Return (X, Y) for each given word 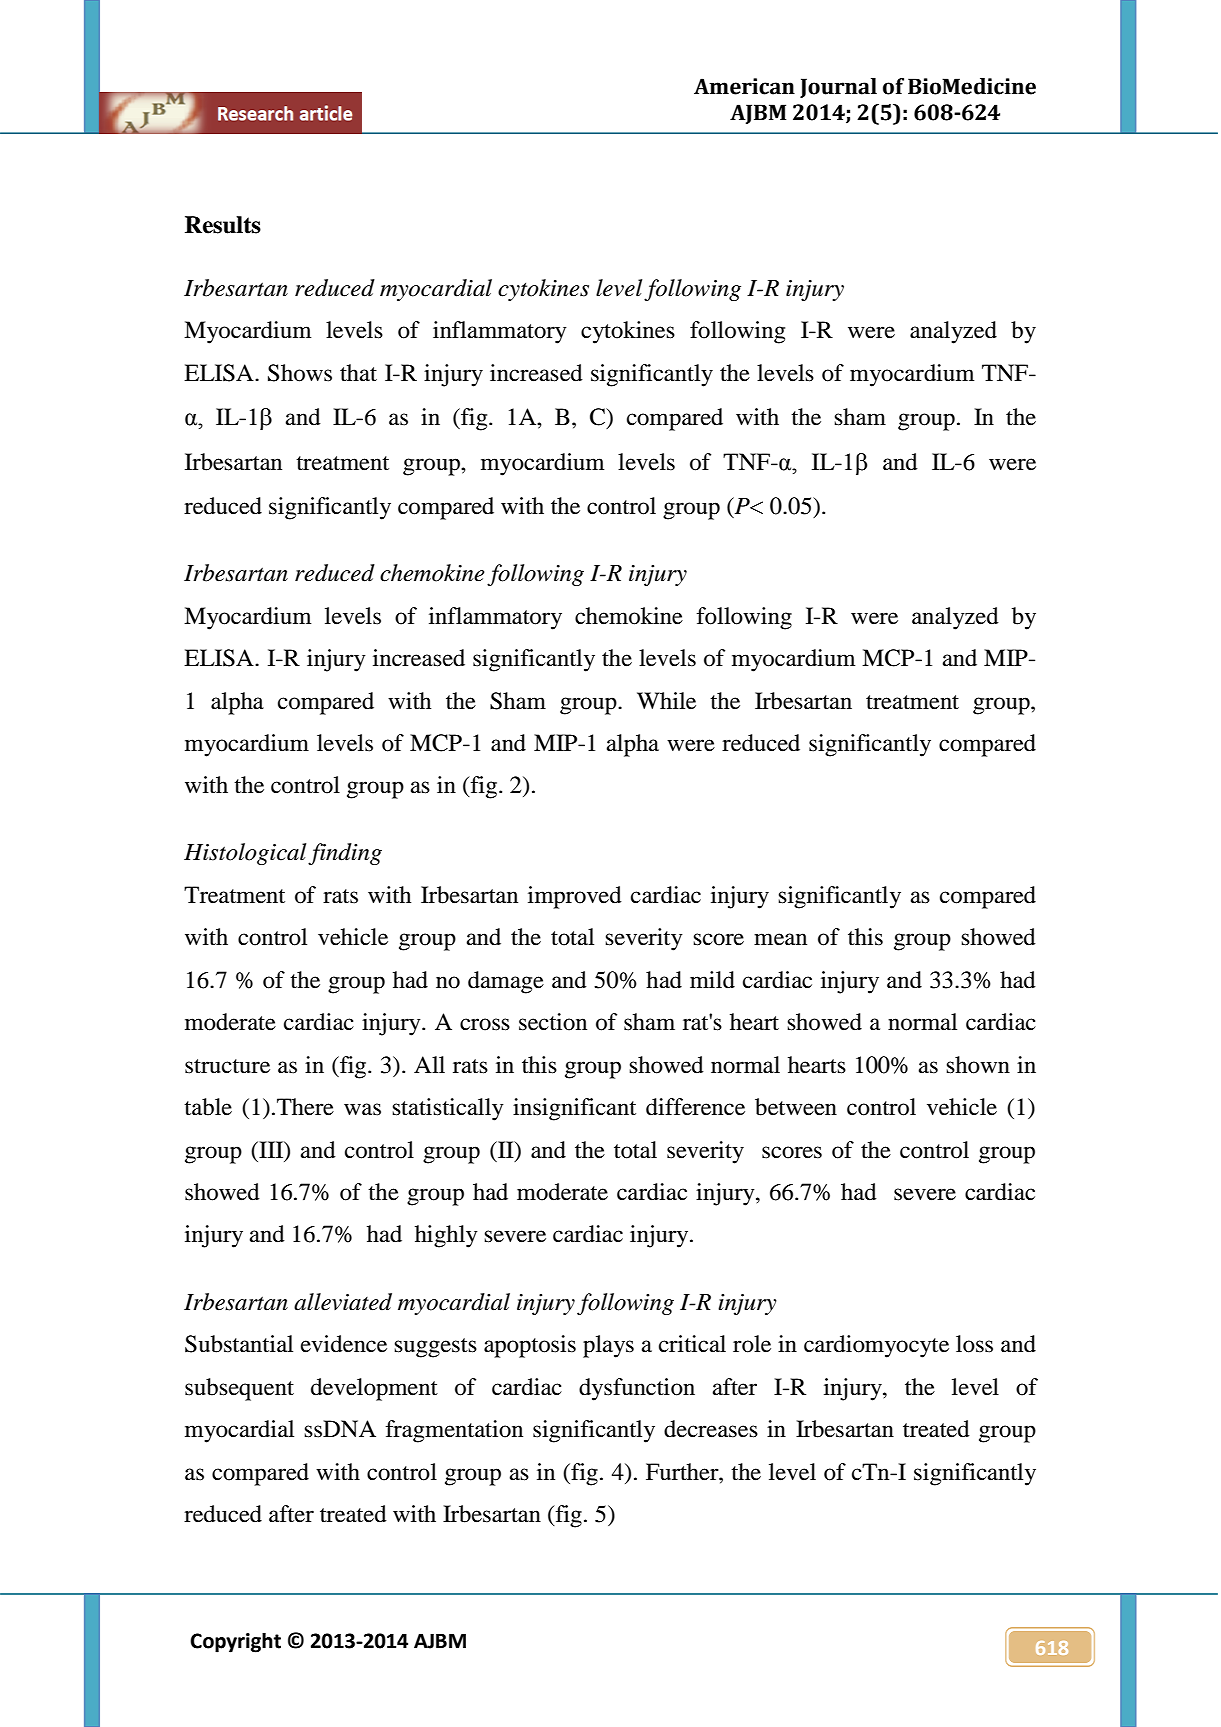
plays (608, 1346)
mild (712, 980)
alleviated (343, 1302)
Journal (838, 88)
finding (345, 854)
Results (223, 225)
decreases (711, 1429)
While (666, 701)
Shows (300, 373)
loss (974, 1344)
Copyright (235, 1642)
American (744, 86)
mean (780, 939)
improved (575, 897)
